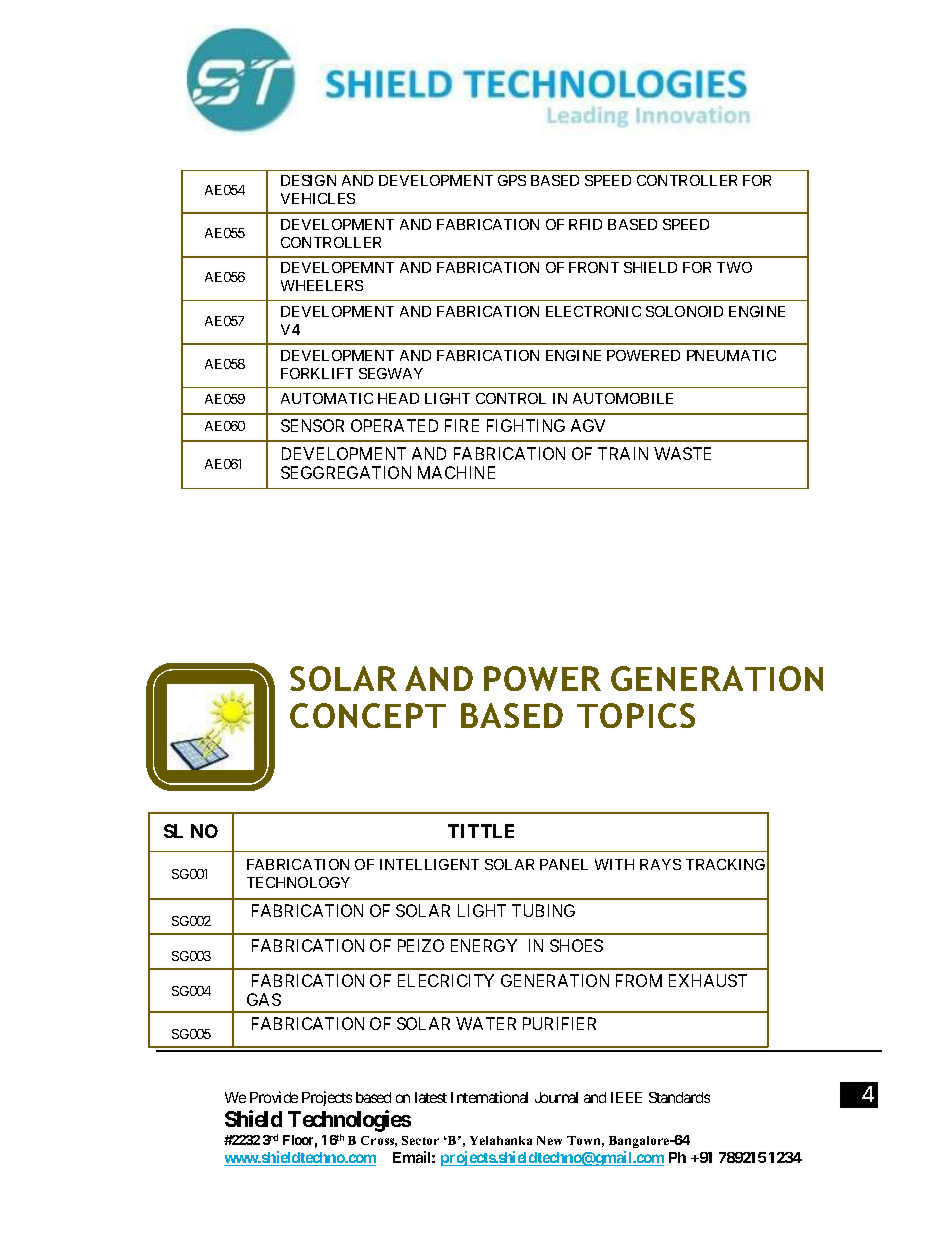 This screenshot has height=1233, width=952. Describe the element at coordinates (660, 864) in the screenshot. I see `RAYS` at that location.
